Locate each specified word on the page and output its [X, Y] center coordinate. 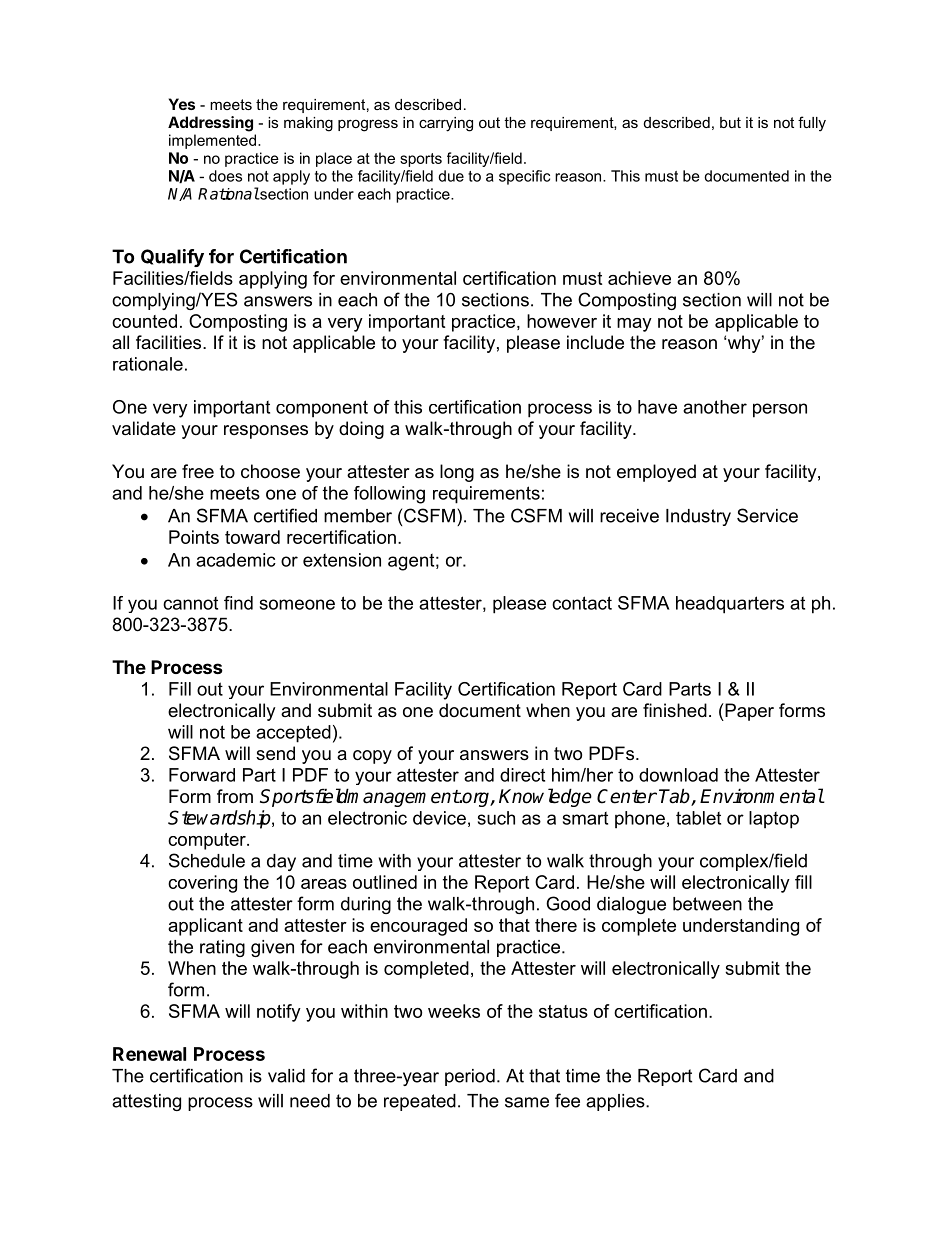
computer [208, 841]
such [496, 818]
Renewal [149, 1054]
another [715, 407]
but [730, 122]
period [470, 1077]
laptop [774, 820]
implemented [214, 141]
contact [582, 603]
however [562, 321]
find [238, 603]
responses [266, 432]
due [451, 176]
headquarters [730, 605]
